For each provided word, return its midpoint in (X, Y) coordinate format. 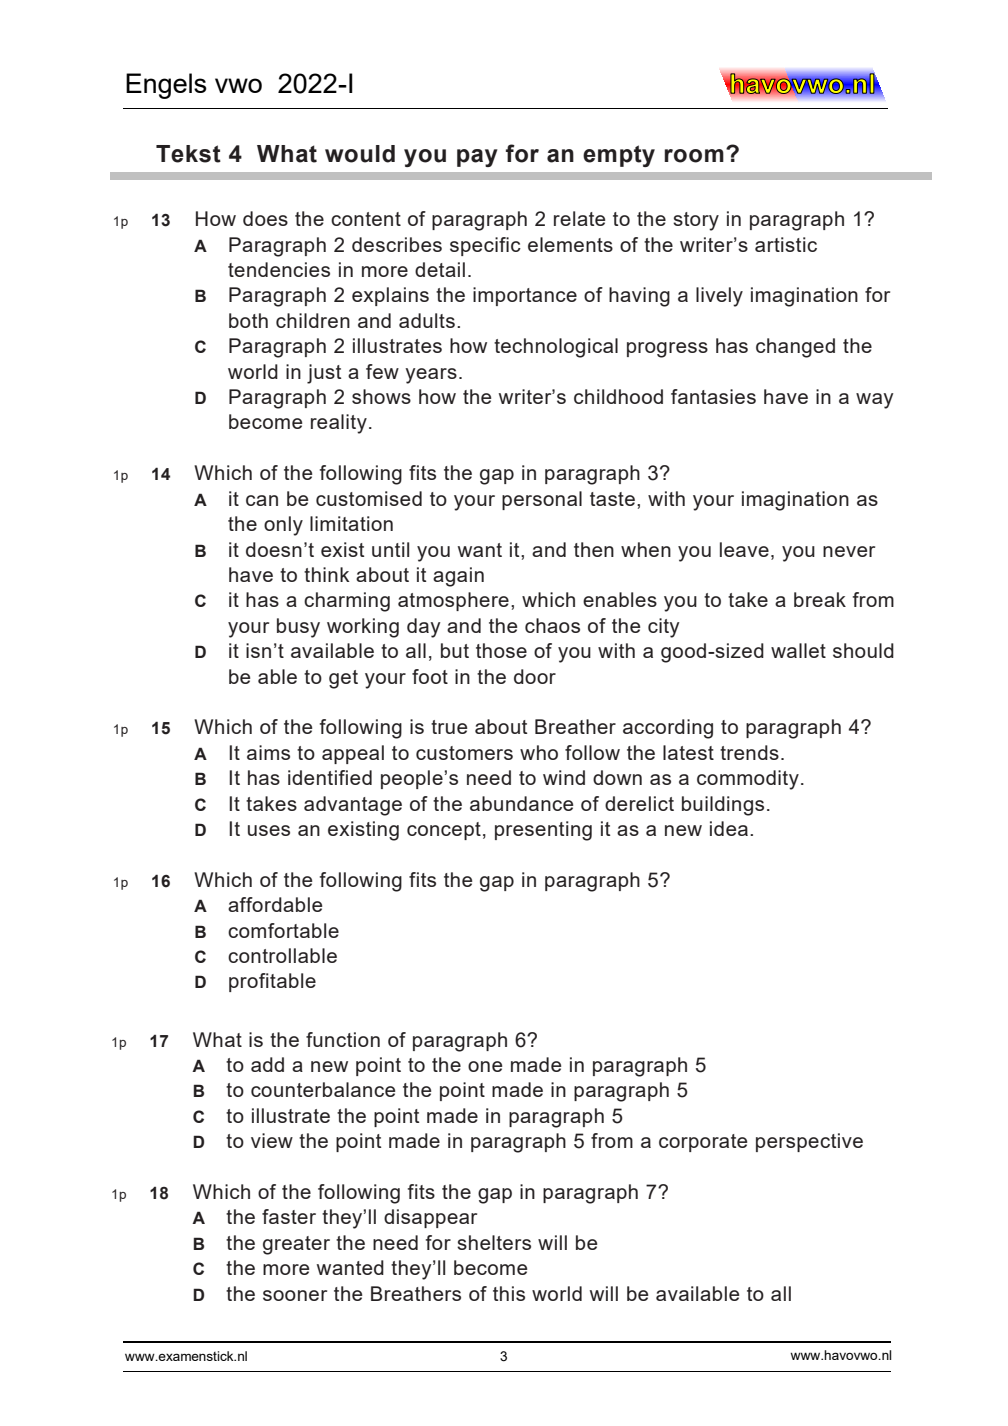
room (694, 156)
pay (477, 158)
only (283, 526)
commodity (748, 780)
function (343, 1039)
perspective (809, 1142)
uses (269, 830)
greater (296, 1245)
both (248, 320)
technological (556, 348)
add (267, 1064)
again (458, 577)
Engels (166, 86)
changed (795, 348)
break (820, 599)
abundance (521, 803)
